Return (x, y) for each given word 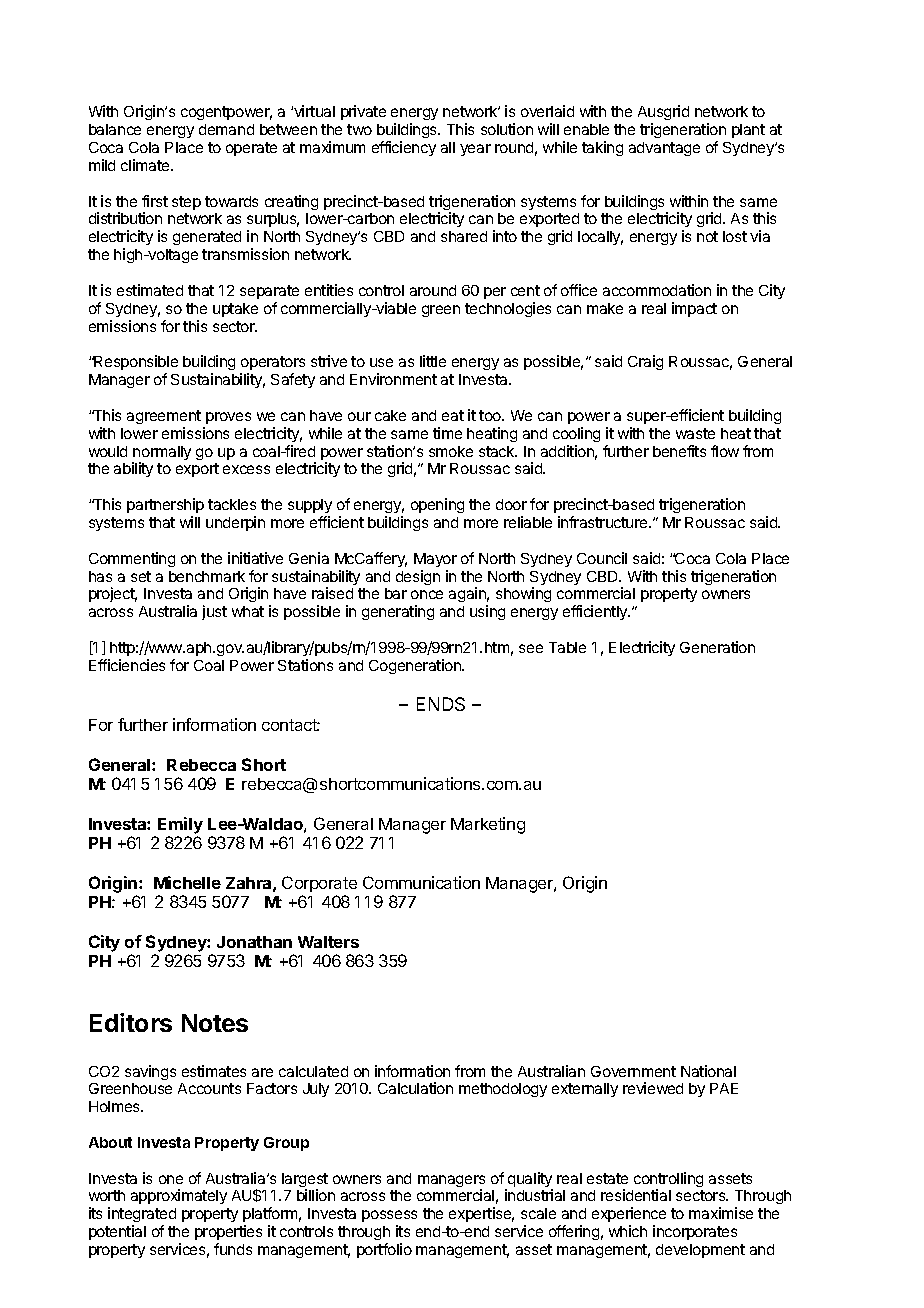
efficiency (404, 148)
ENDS (441, 704)
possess (389, 1218)
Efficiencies (127, 665)
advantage (664, 149)
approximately (179, 1196)
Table (567, 647)
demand (226, 129)
